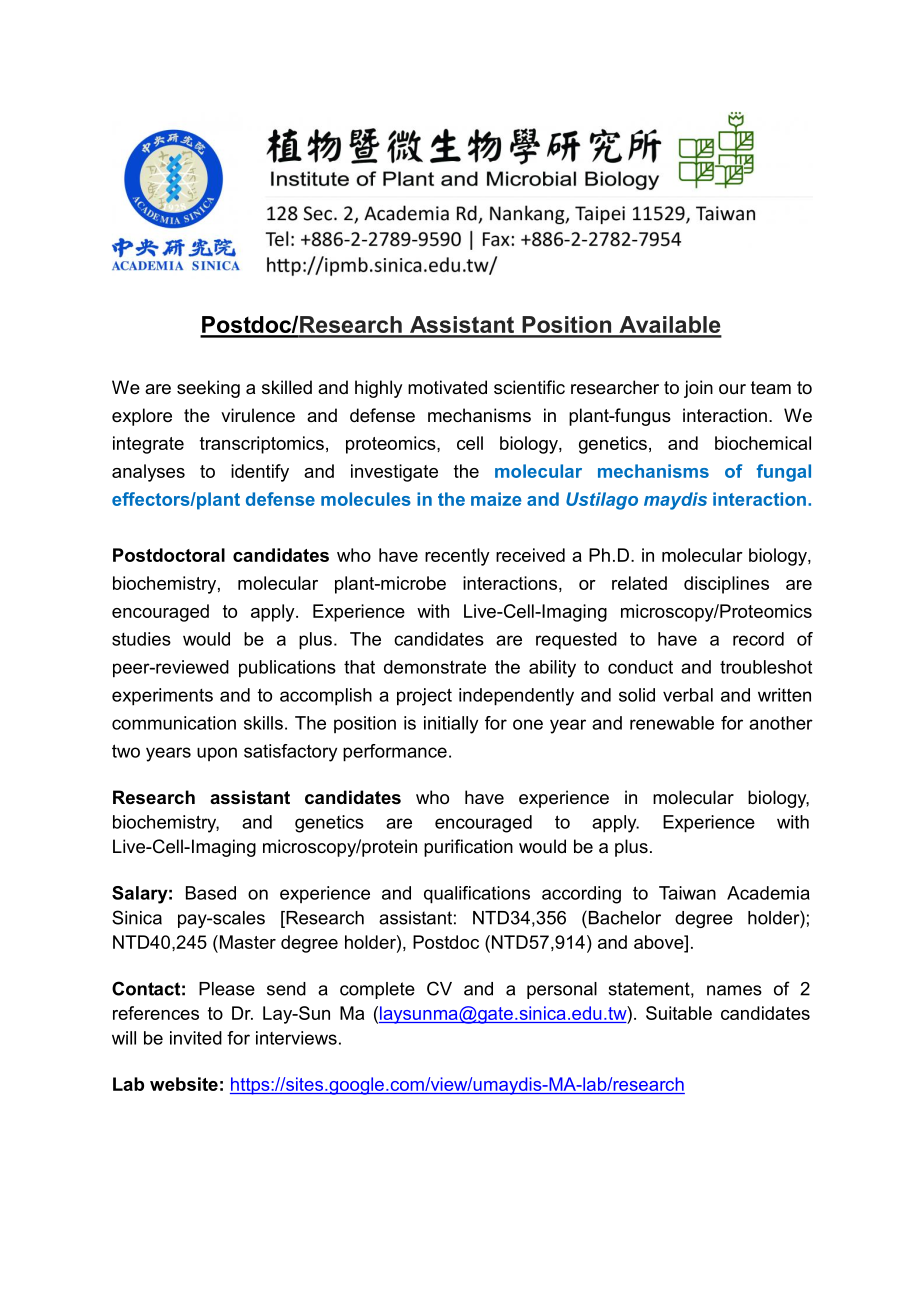 Image resolution: width=924 pixels, height=1308 pixels. I want to click on qualifications, so click(477, 895).
